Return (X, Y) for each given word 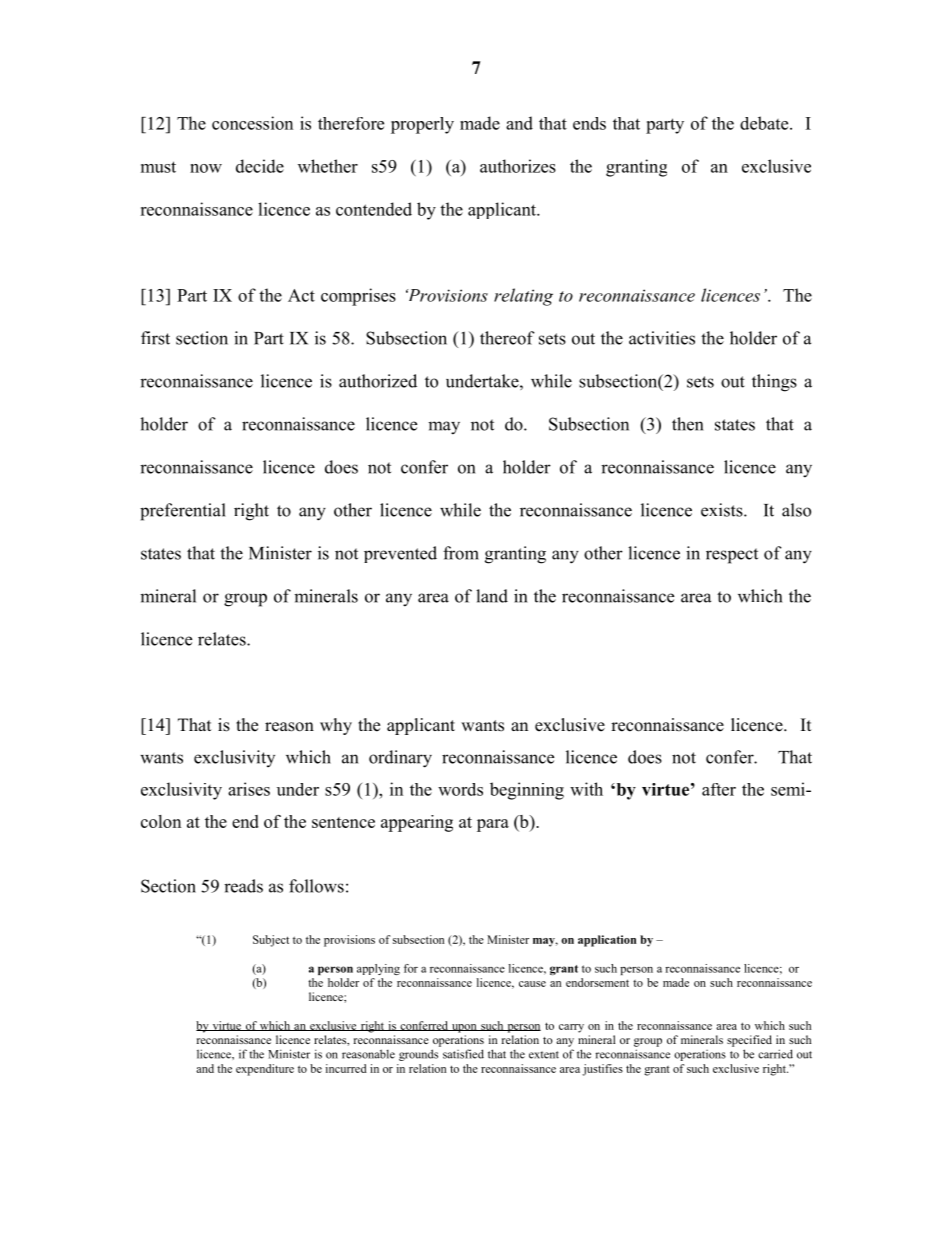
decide (260, 166)
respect (732, 556)
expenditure (265, 1070)
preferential (183, 512)
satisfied (463, 1054)
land (492, 596)
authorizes (518, 166)
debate (765, 123)
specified (749, 1041)
